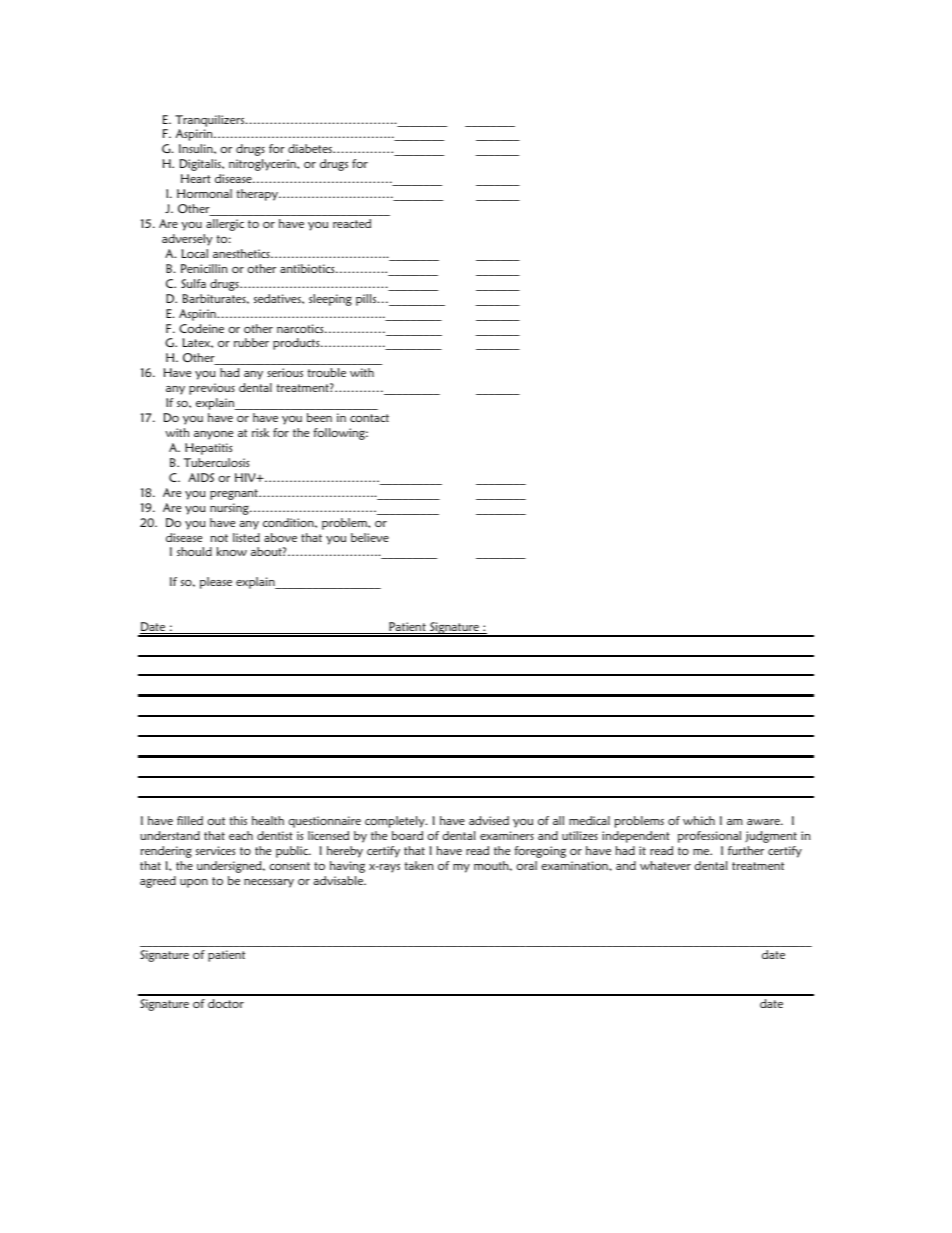 This page has width=952, height=1233. What do you see at coordinates (330, 300) in the page?
I see `sleeping` at bounding box center [330, 300].
